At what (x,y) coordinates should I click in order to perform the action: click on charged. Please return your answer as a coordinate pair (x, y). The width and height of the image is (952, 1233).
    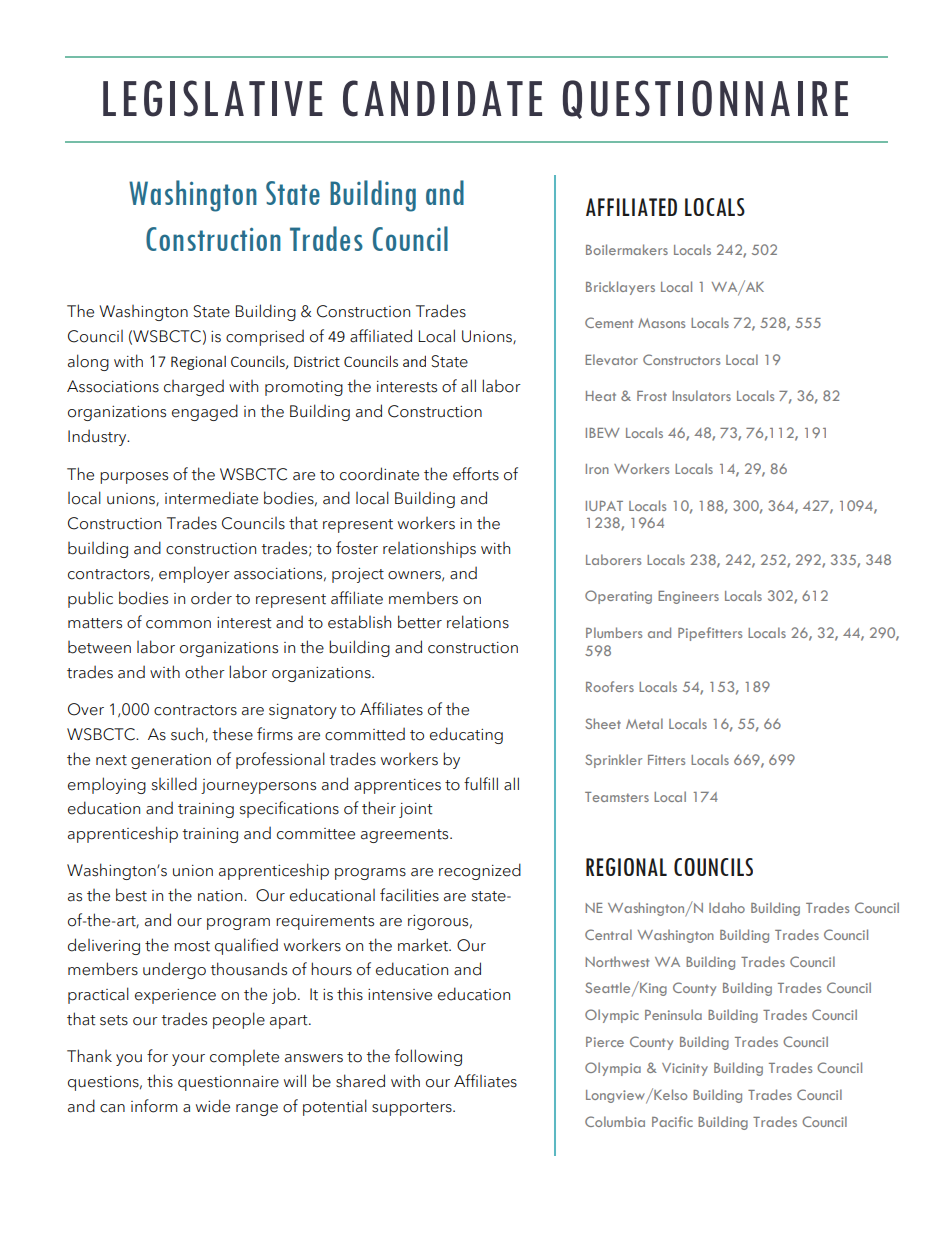
    Looking at the image, I should click on (194, 387).
